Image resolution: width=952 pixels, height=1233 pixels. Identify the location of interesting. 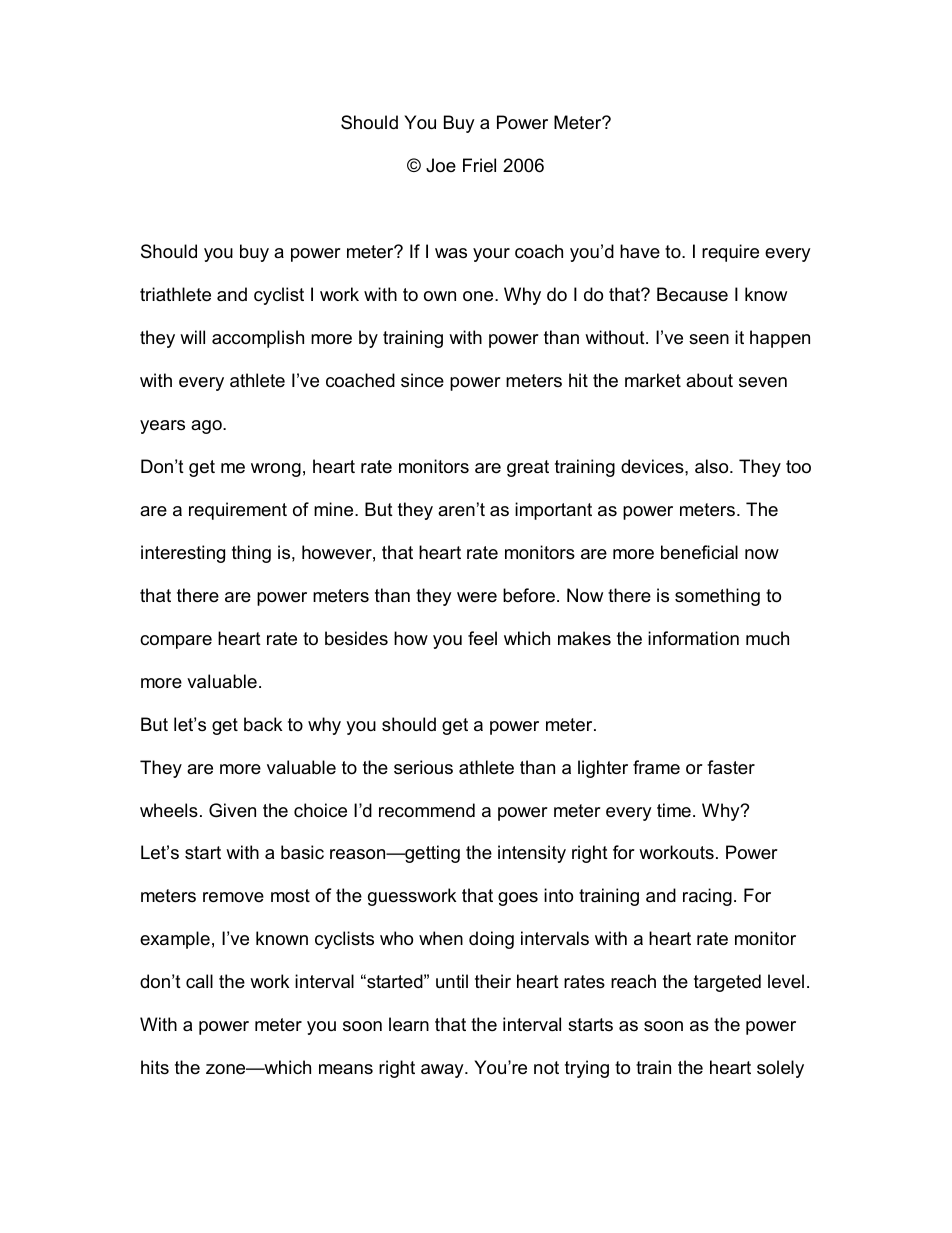
(183, 554).
